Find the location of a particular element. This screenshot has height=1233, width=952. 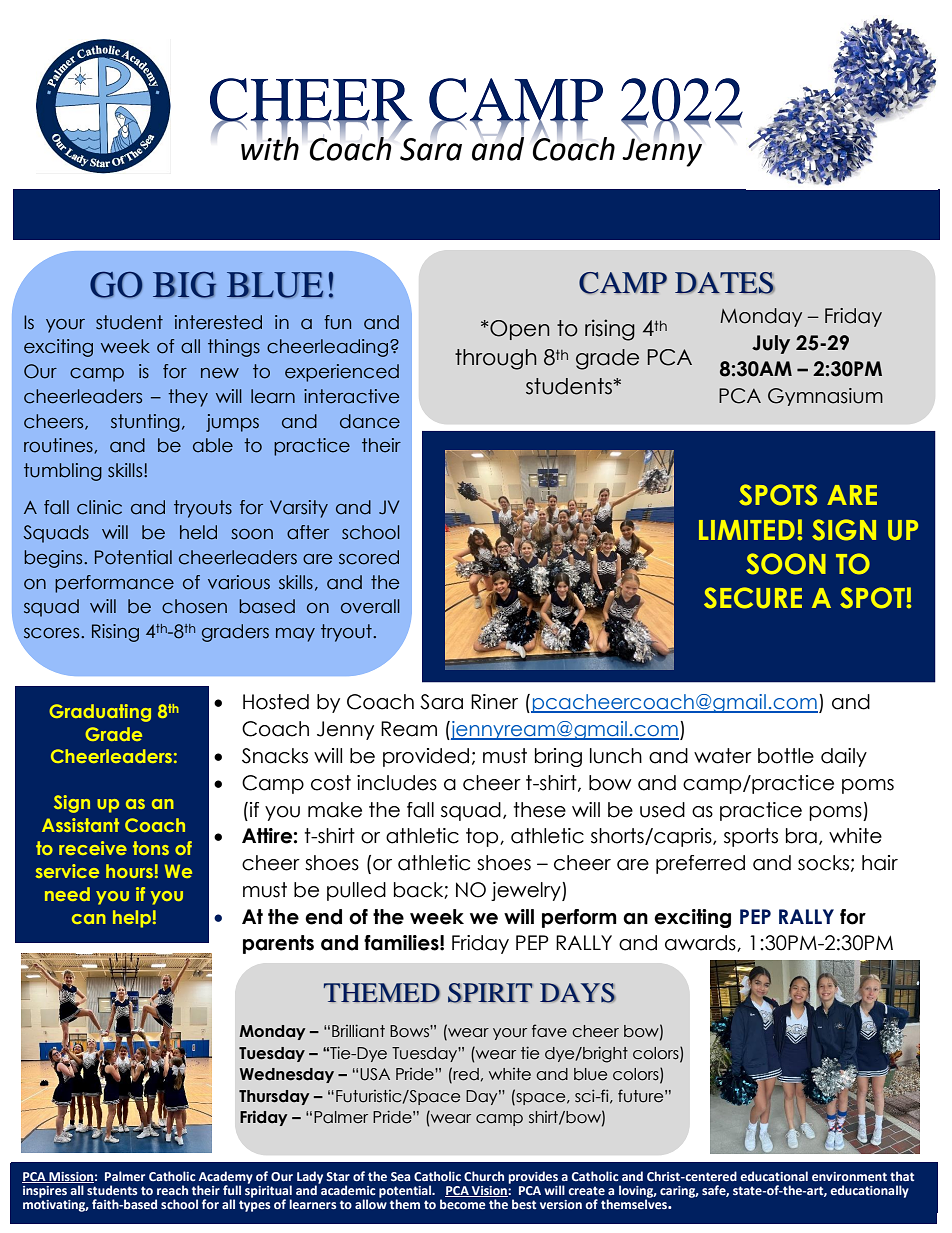

Church is located at coordinates (484, 1176).
